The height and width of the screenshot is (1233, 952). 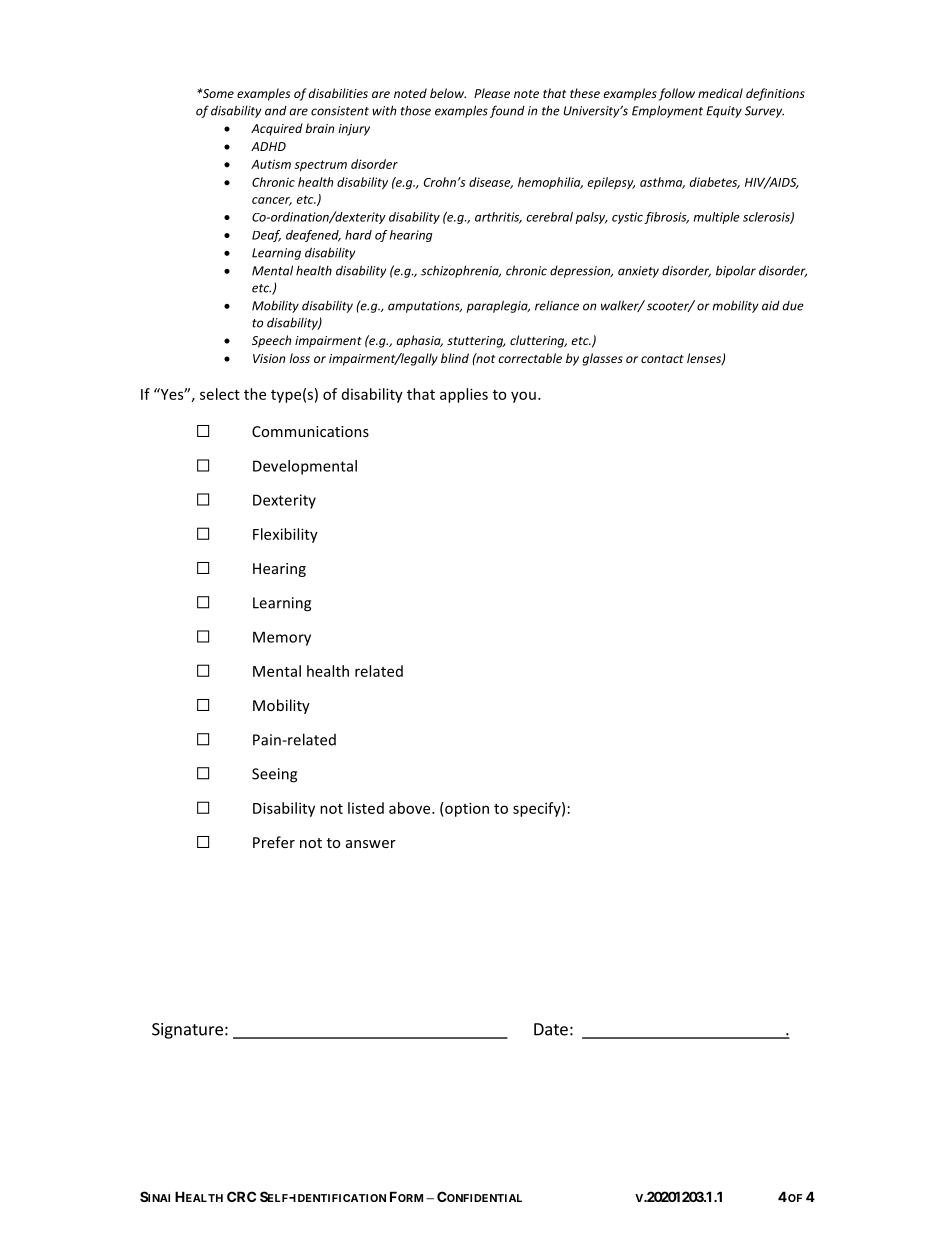 I want to click on option, so click(x=466, y=809).
